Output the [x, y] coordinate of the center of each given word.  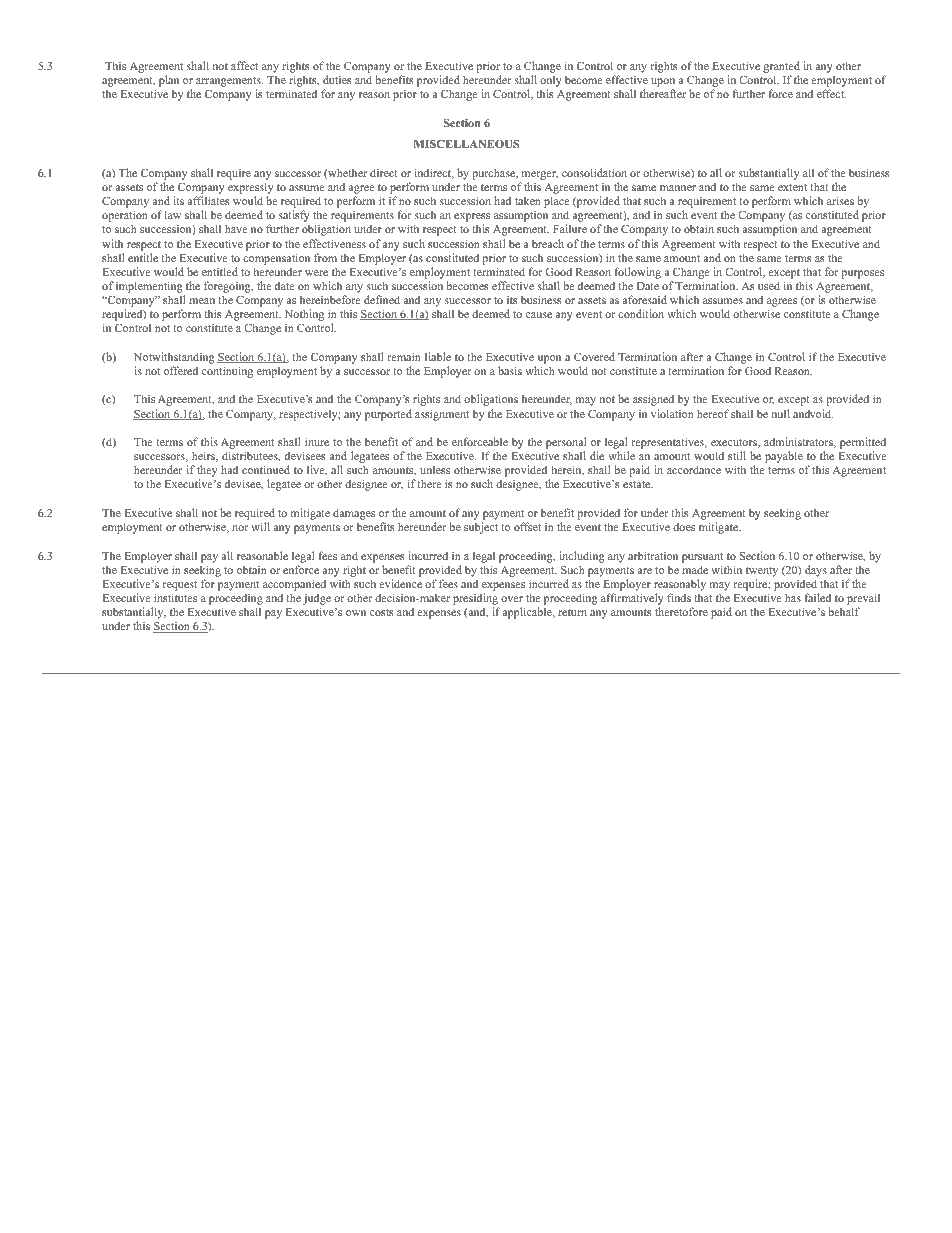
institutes [175, 597]
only [551, 82]
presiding [476, 600]
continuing [227, 372]
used [769, 285]
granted [781, 68]
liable [438, 356]
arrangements [229, 83]
